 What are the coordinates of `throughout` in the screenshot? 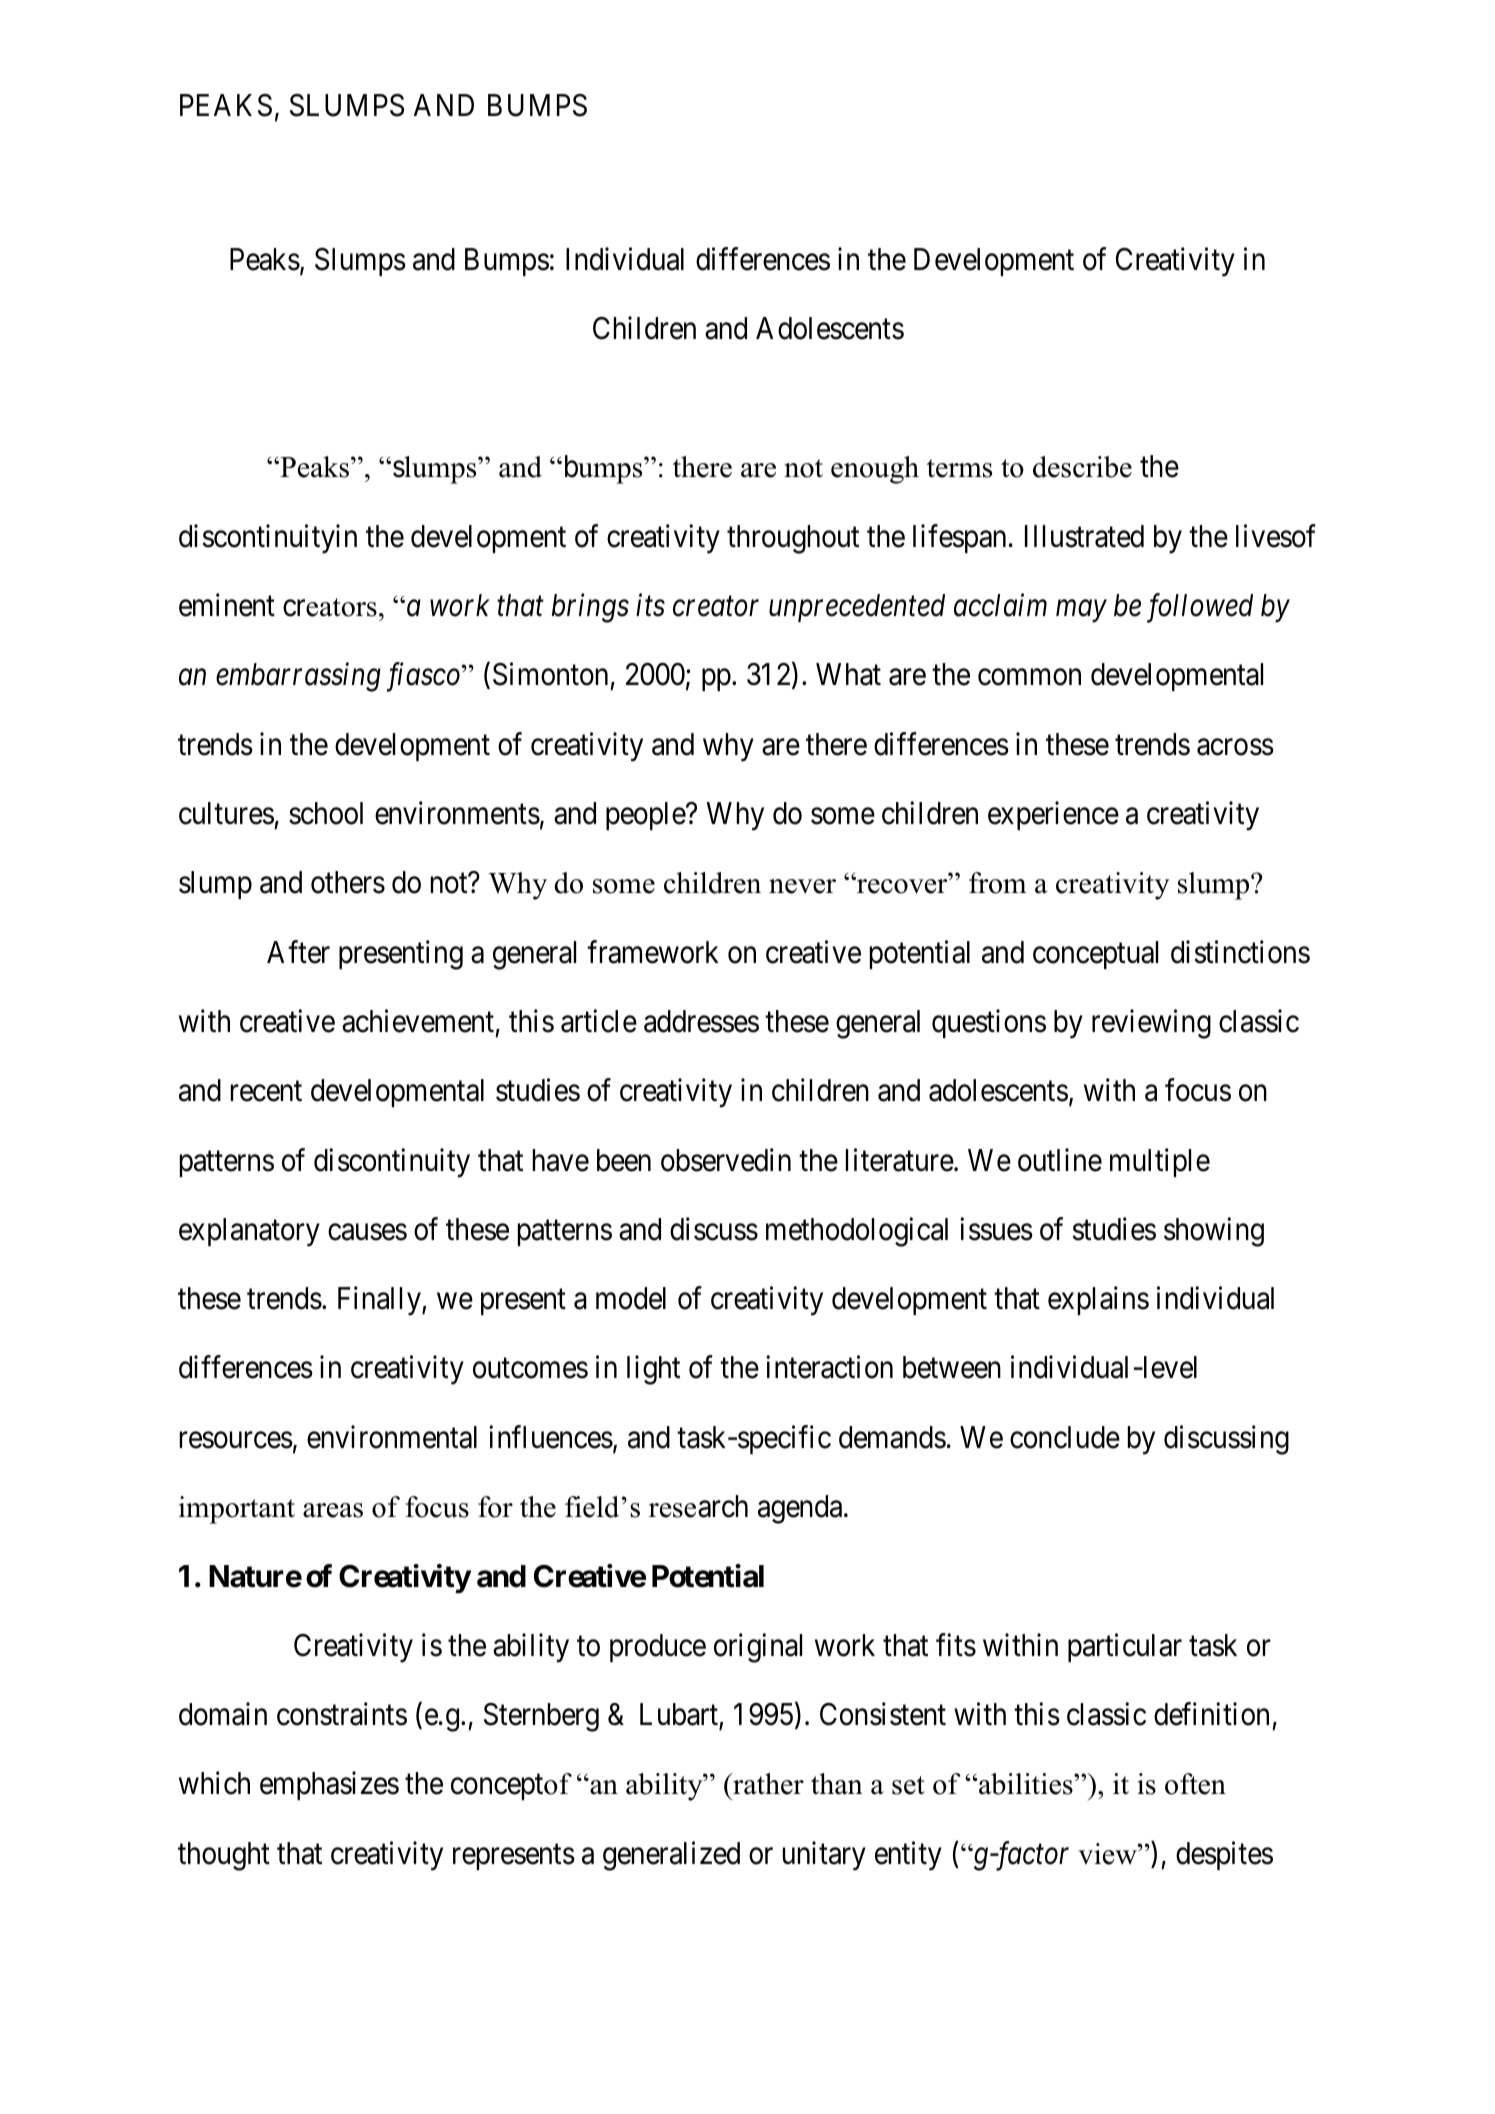 It's located at (793, 539).
